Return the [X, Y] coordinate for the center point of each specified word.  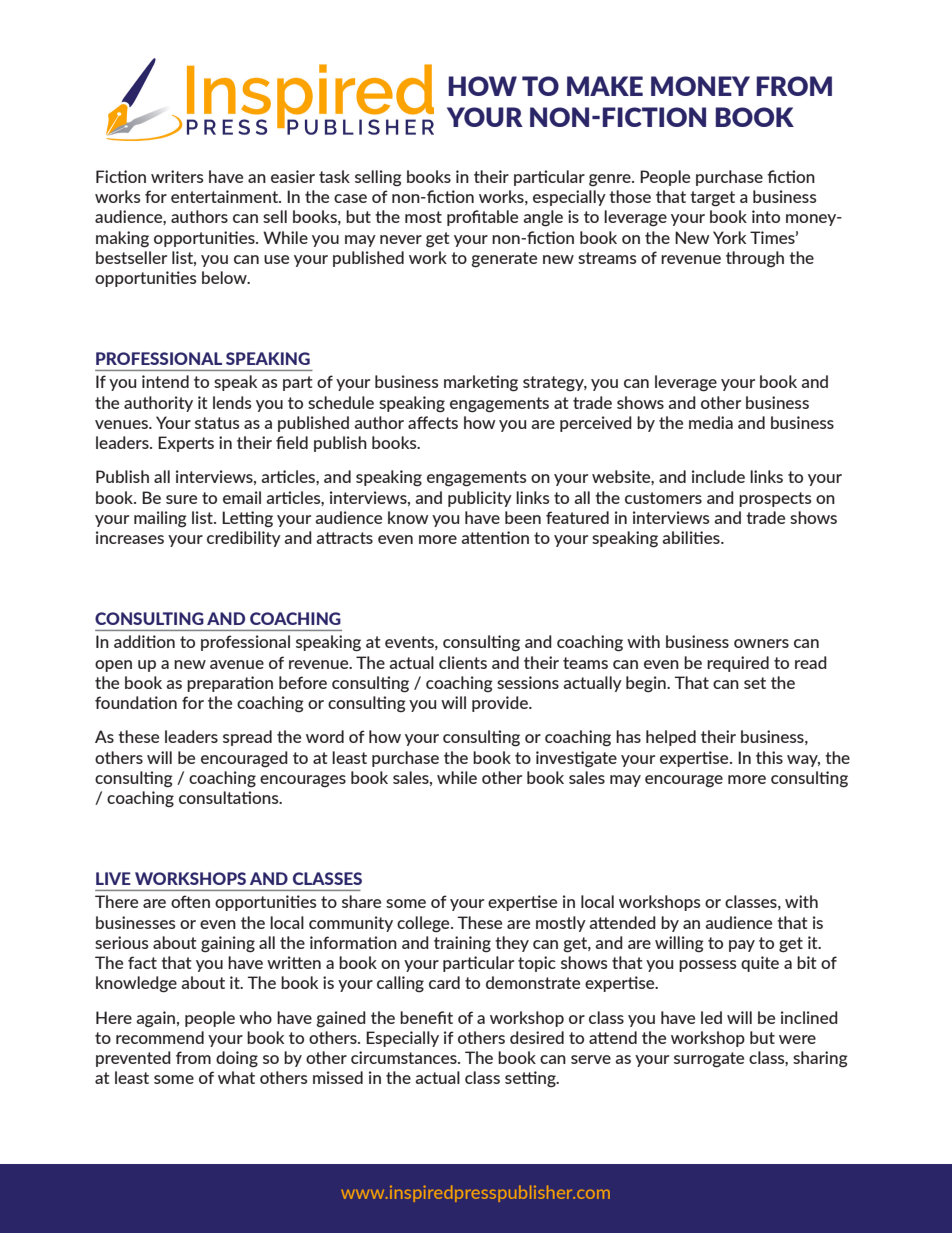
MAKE [605, 86]
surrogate [709, 1060]
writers [177, 176]
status [217, 423]
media [711, 422]
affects [433, 422]
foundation [136, 702]
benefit [426, 1017]
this [769, 757]
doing [237, 1059]
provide [501, 704]
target [712, 199]
